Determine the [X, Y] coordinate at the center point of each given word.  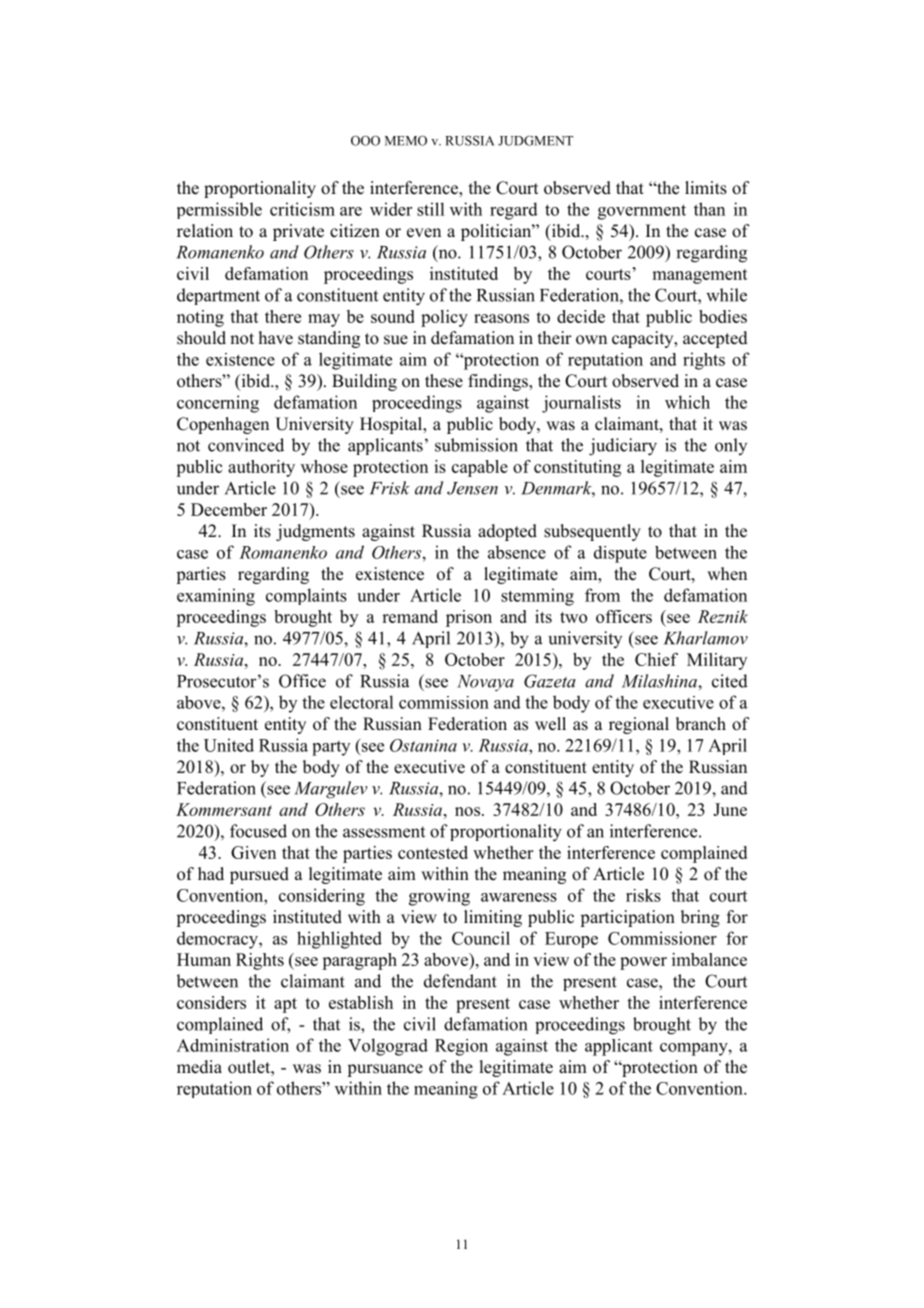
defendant [460, 981]
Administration [233, 1045]
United [229, 745]
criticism [302, 209]
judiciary [623, 447]
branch [701, 724]
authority [261, 468]
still [430, 209]
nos [467, 811]
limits [706, 188]
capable [480, 468]
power [643, 963]
